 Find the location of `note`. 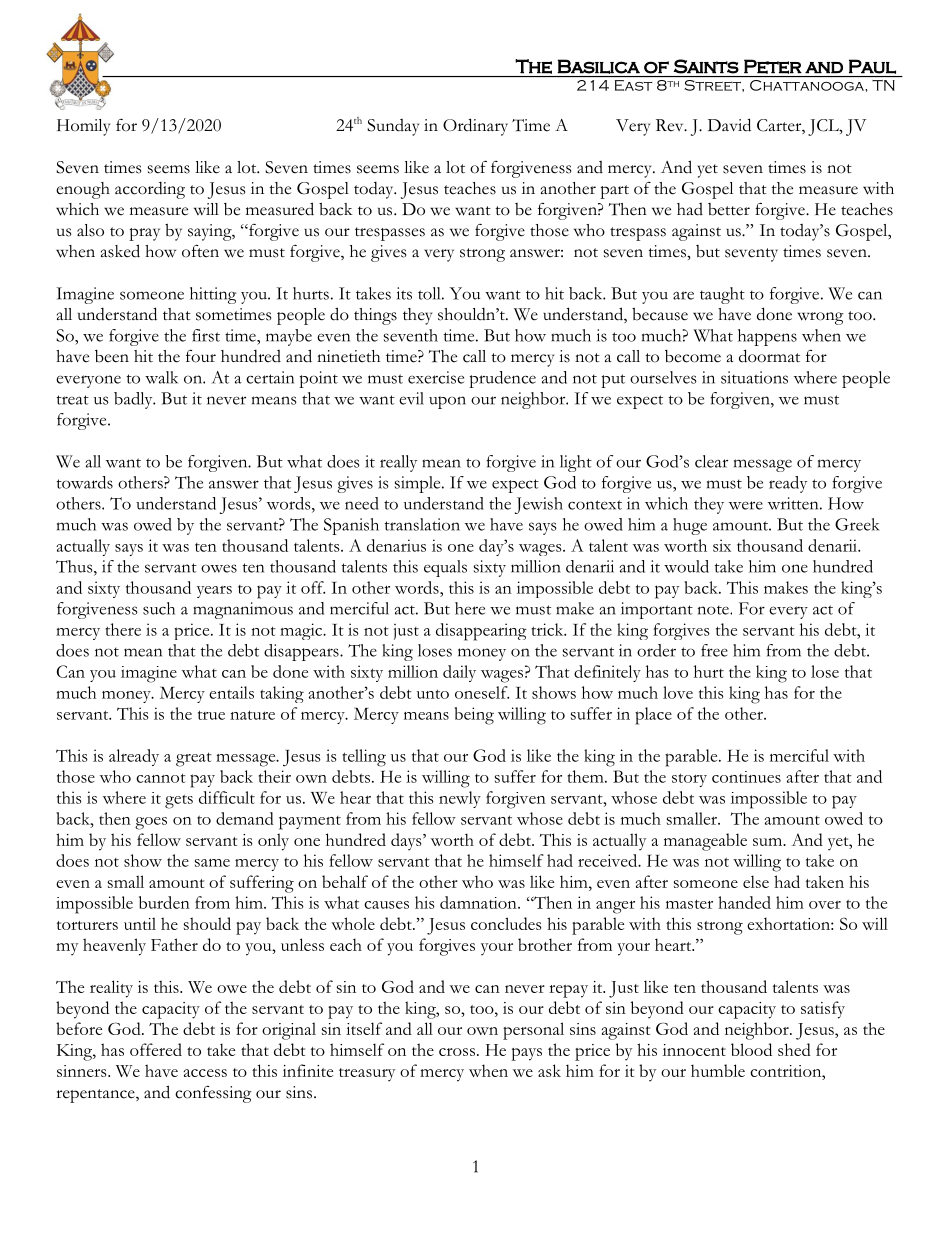

note is located at coordinates (714, 610).
